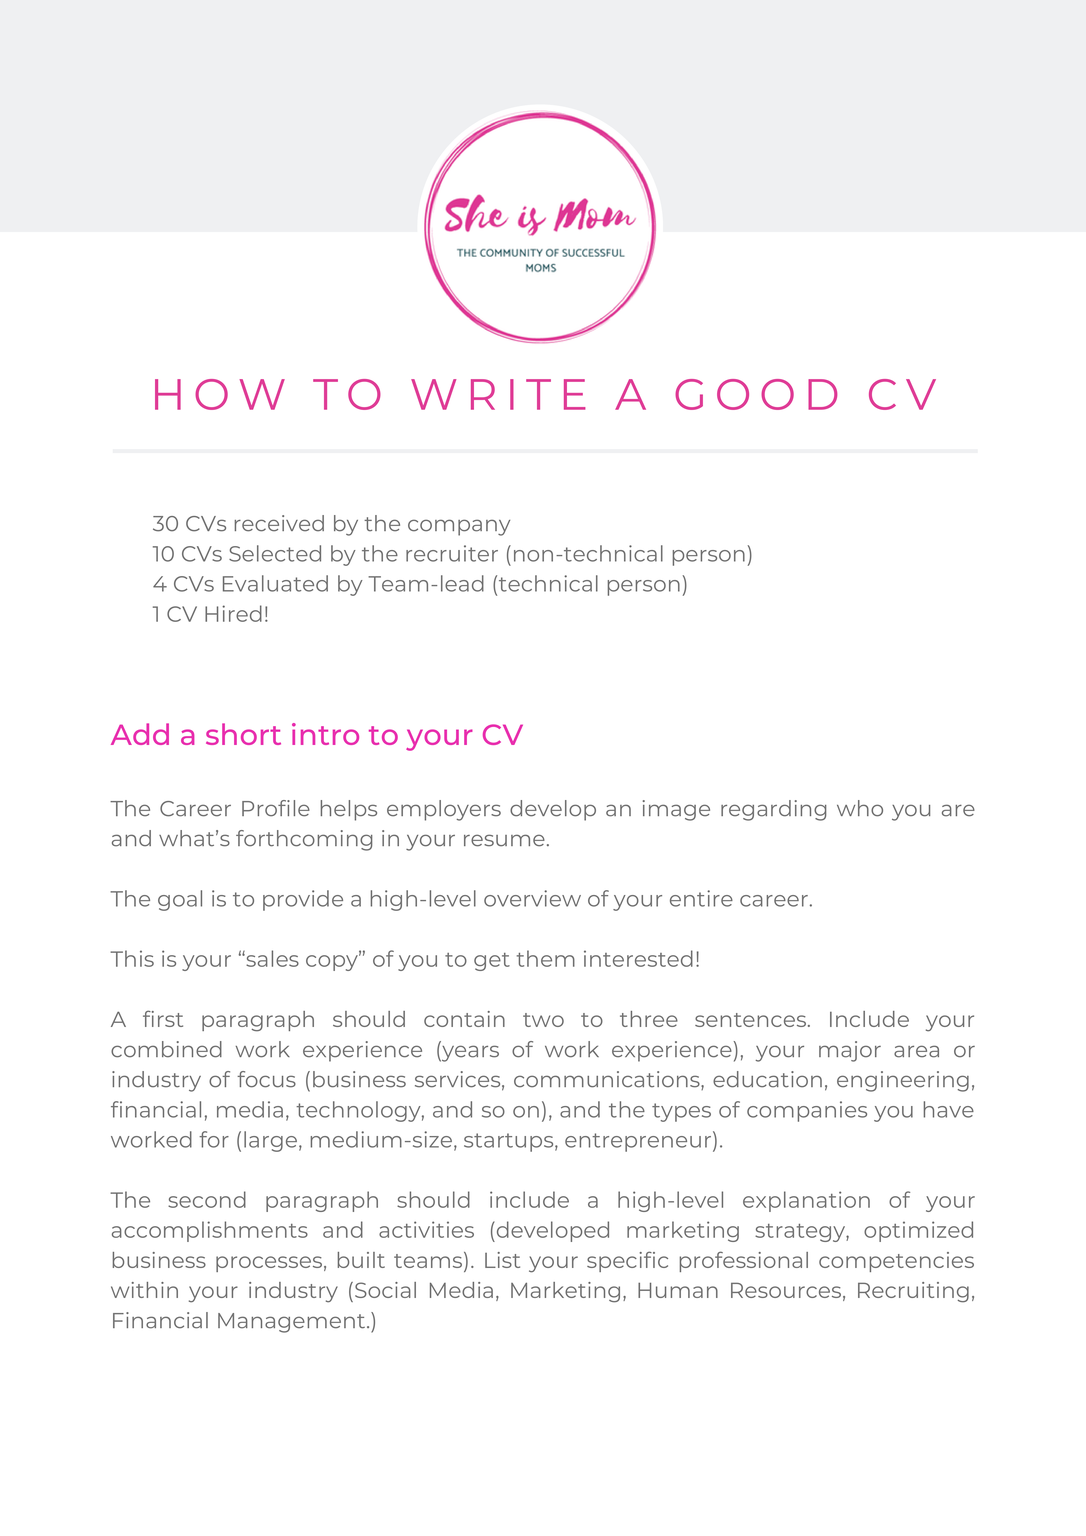 This page has height=1536, width=1086. Describe the element at coordinates (275, 553) in the page. I see `Selected` at that location.
